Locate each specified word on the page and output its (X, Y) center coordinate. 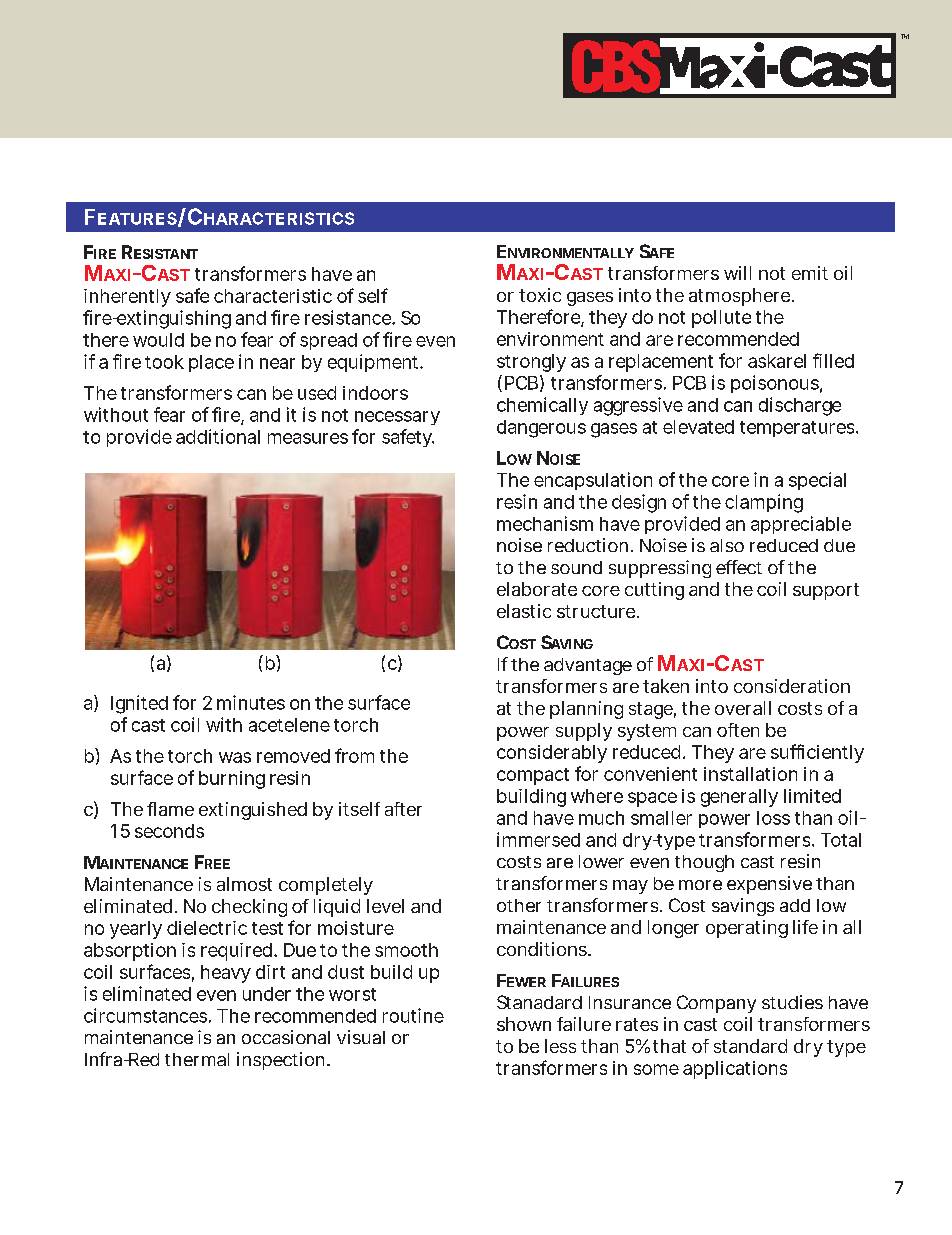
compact (533, 776)
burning (232, 780)
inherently (127, 298)
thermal (197, 1059)
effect (739, 567)
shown (524, 1024)
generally (739, 798)
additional (218, 436)
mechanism (545, 523)
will (737, 273)
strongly (531, 363)
